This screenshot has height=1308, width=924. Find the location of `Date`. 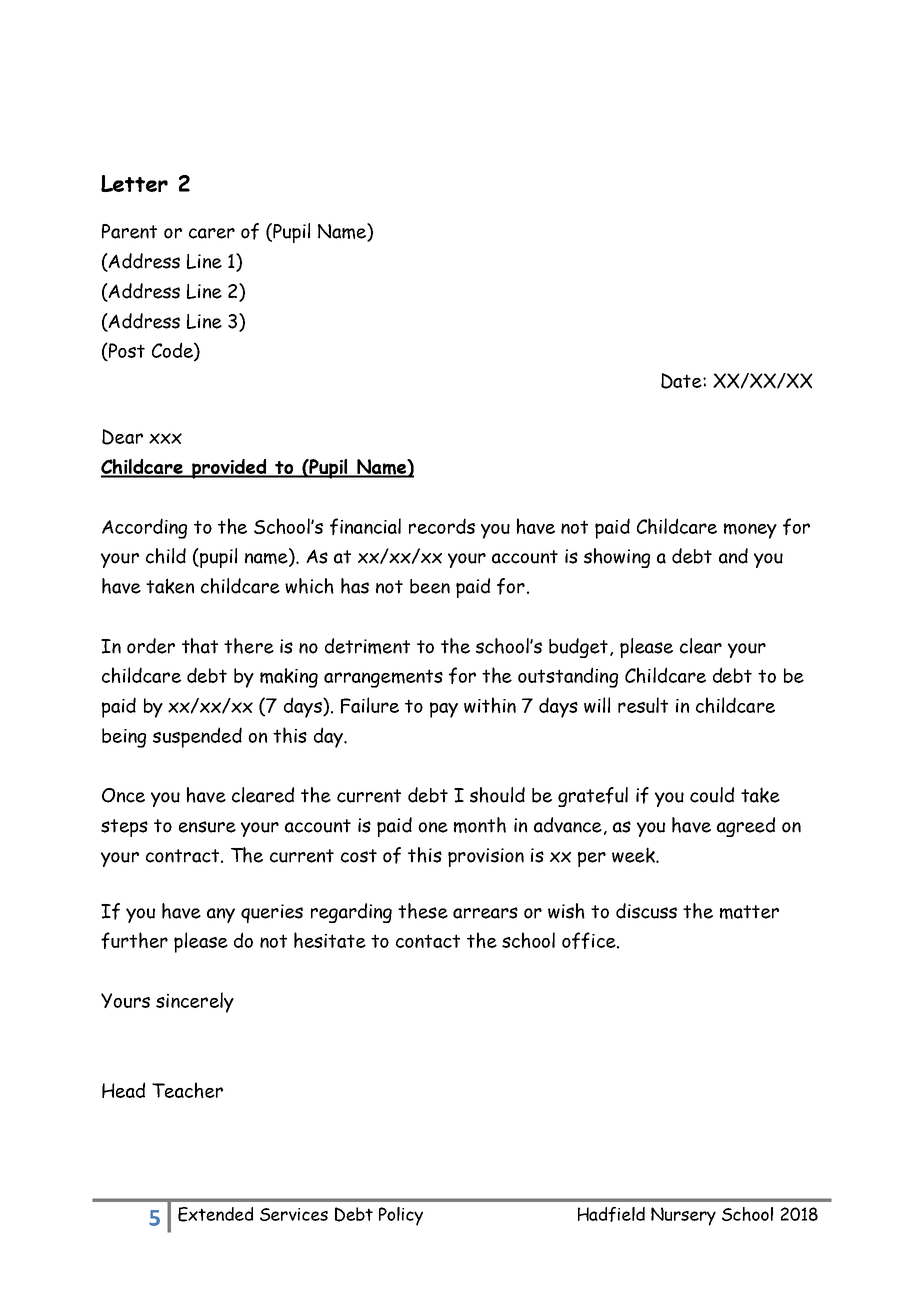

Date is located at coordinates (682, 381).
